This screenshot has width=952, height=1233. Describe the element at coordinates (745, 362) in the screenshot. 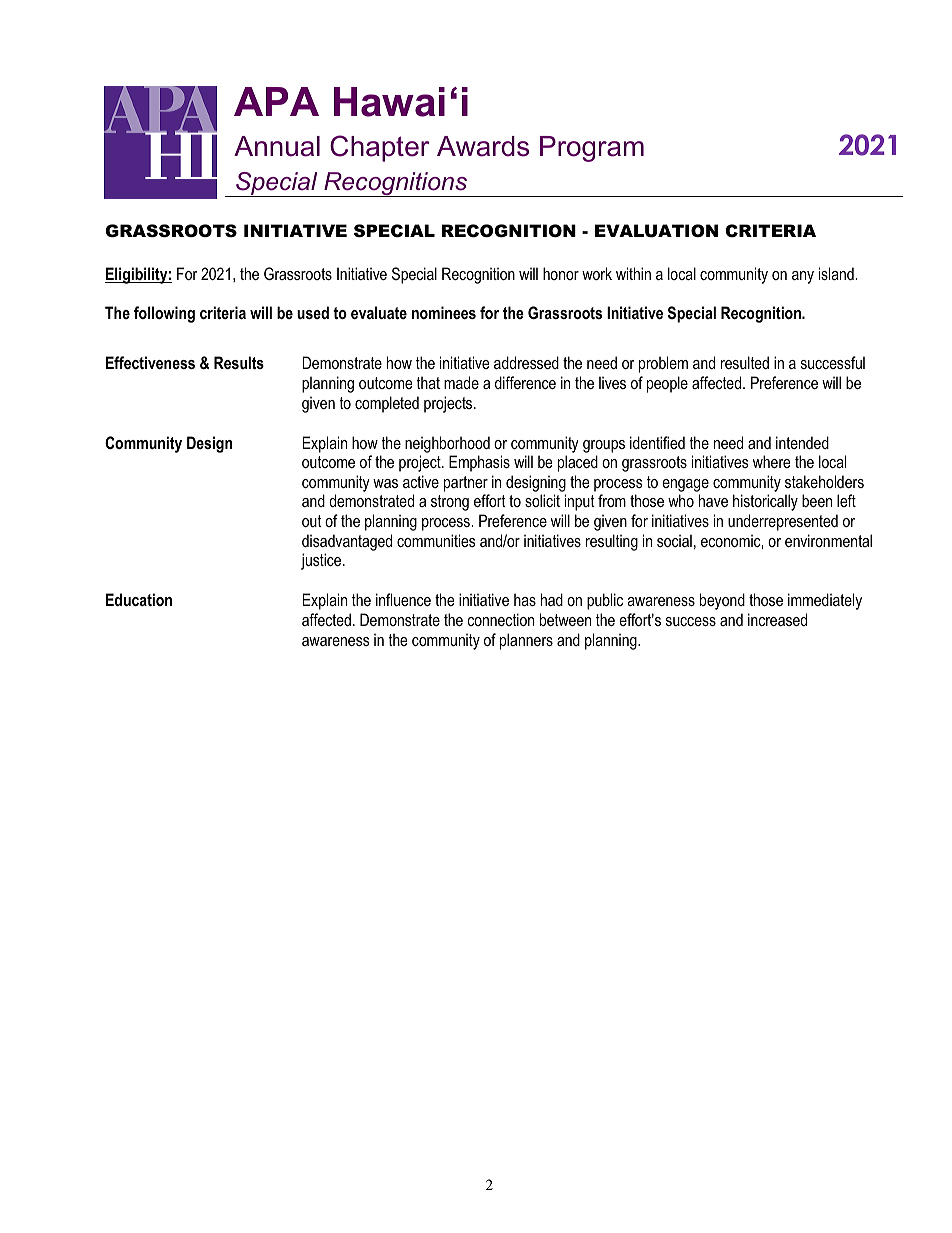

I see `resulted` at that location.
